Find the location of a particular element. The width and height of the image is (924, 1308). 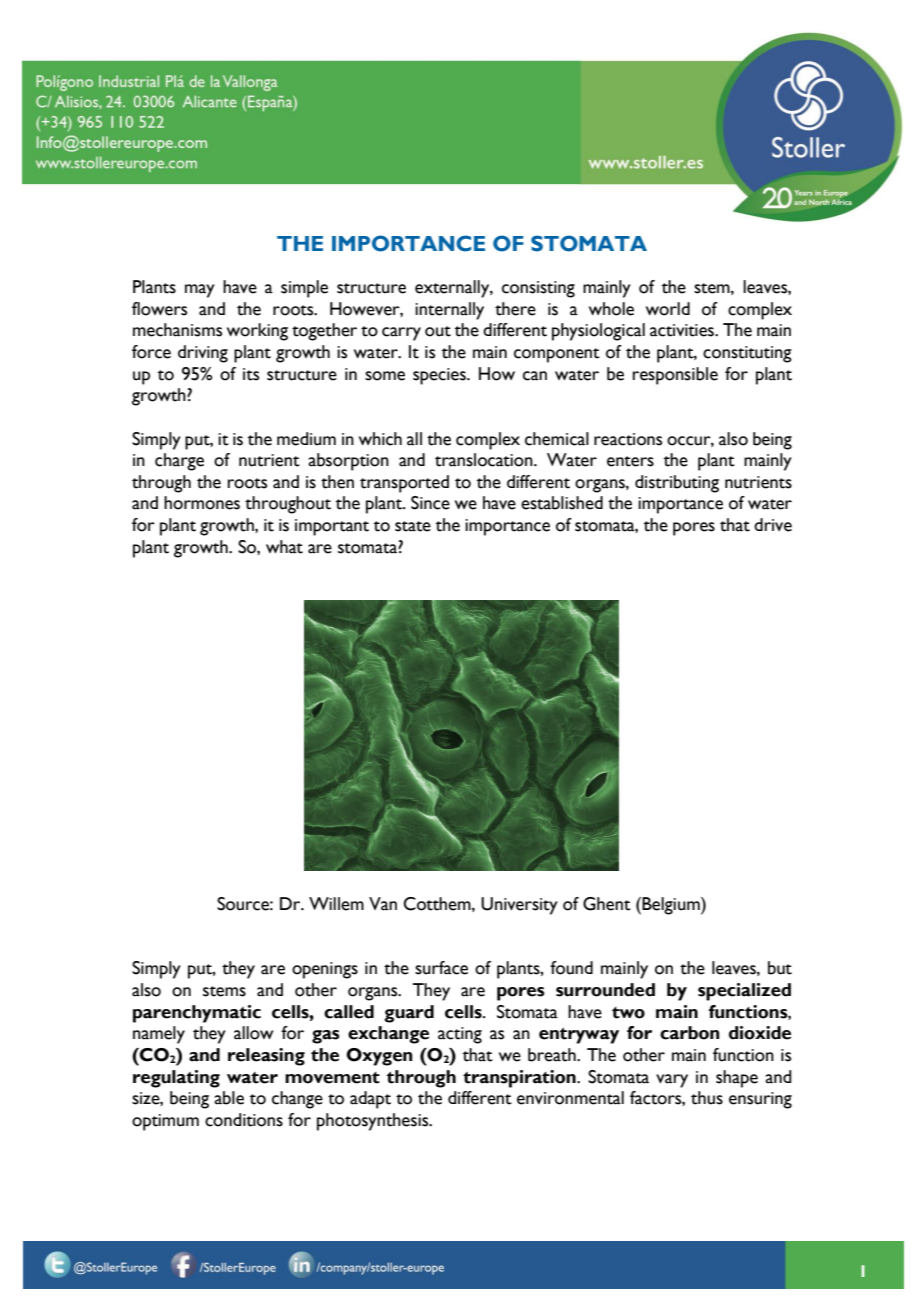

drive is located at coordinates (773, 525).
